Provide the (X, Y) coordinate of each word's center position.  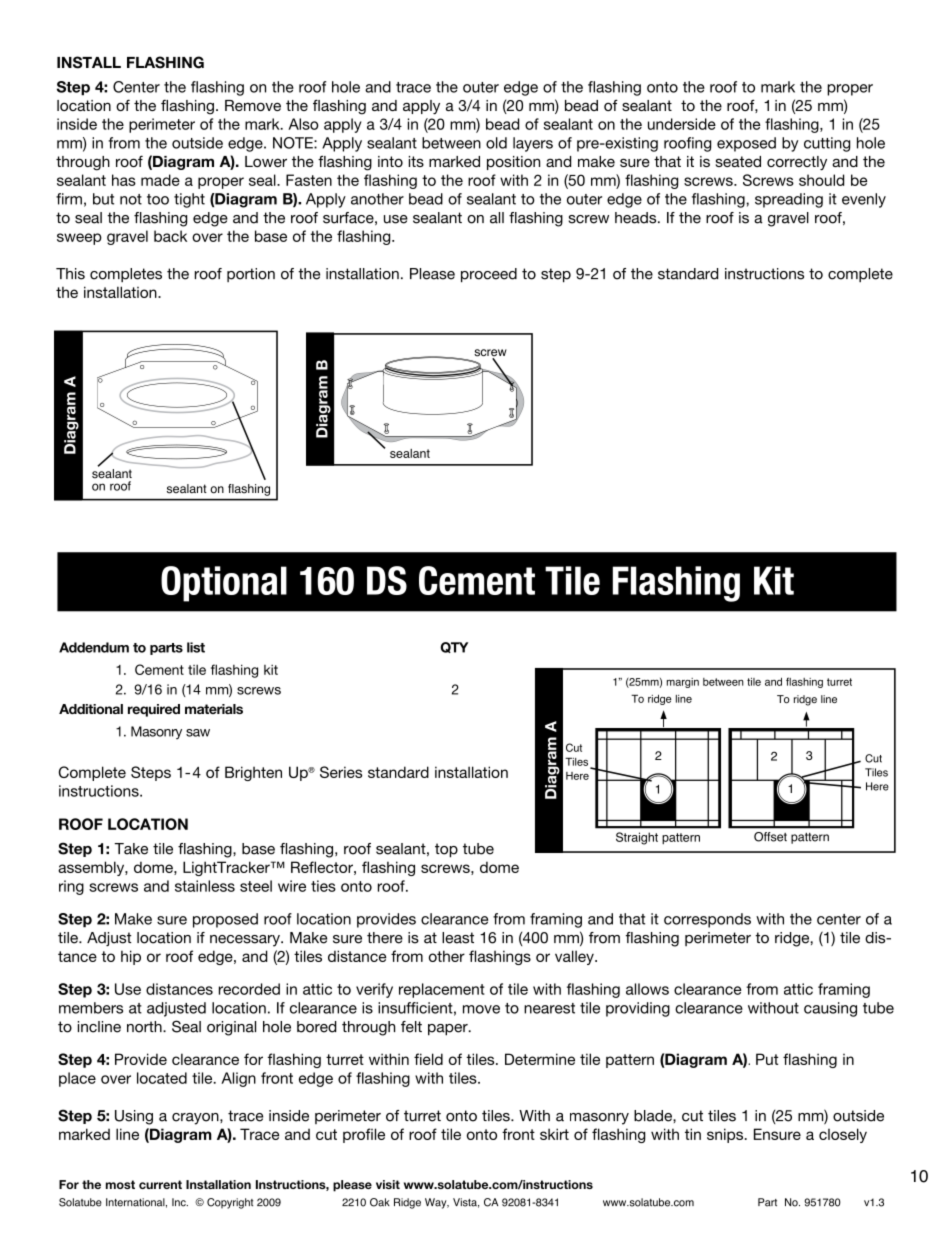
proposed (225, 920)
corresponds (707, 920)
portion (251, 275)
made (160, 180)
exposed (746, 144)
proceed (489, 275)
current (160, 1184)
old (496, 143)
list (196, 647)
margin (683, 683)
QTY (454, 647)
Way (437, 1203)
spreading (789, 200)
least (458, 938)
